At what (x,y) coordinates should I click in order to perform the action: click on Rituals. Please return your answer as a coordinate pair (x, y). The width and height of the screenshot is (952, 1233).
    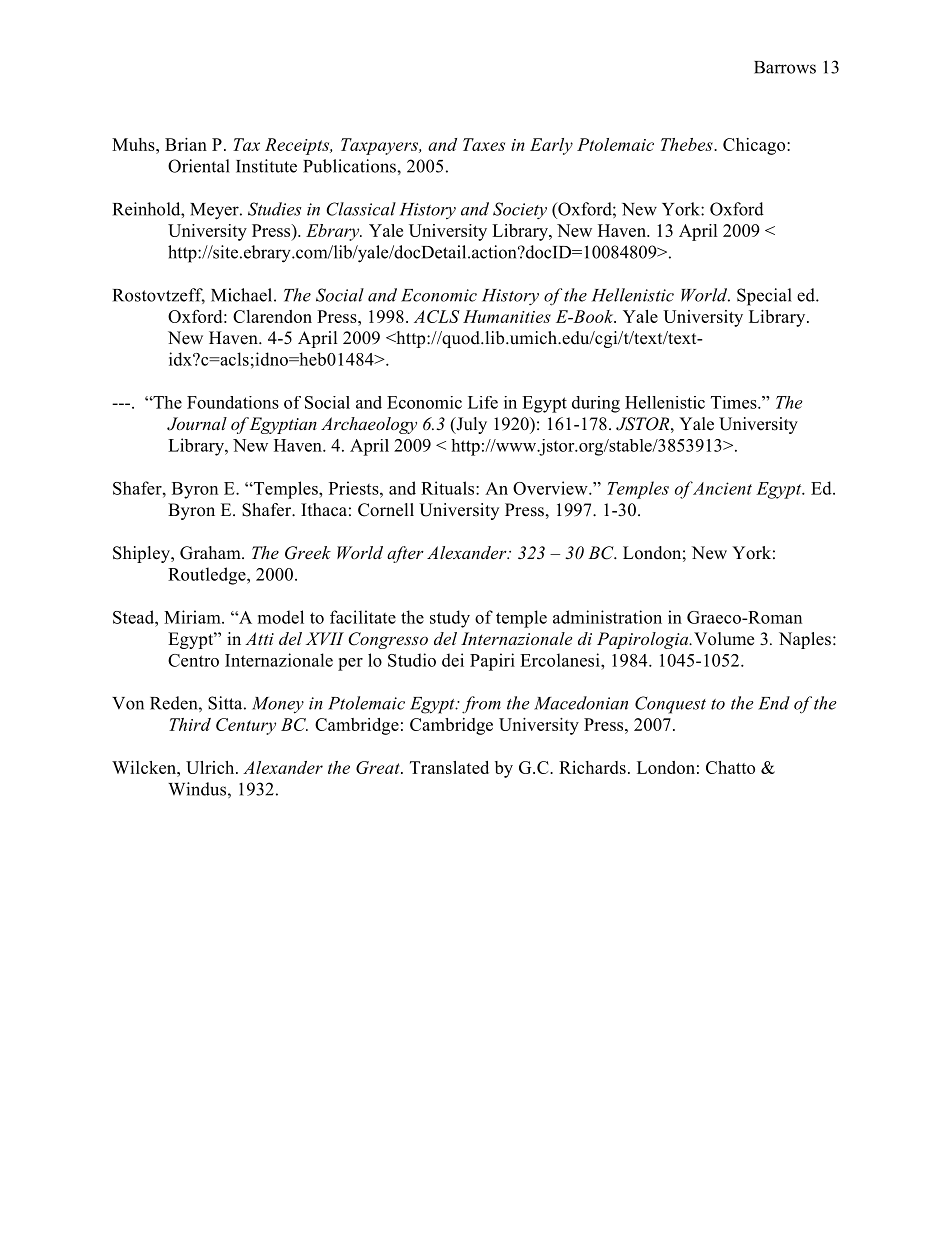
    Looking at the image, I should click on (449, 488).
